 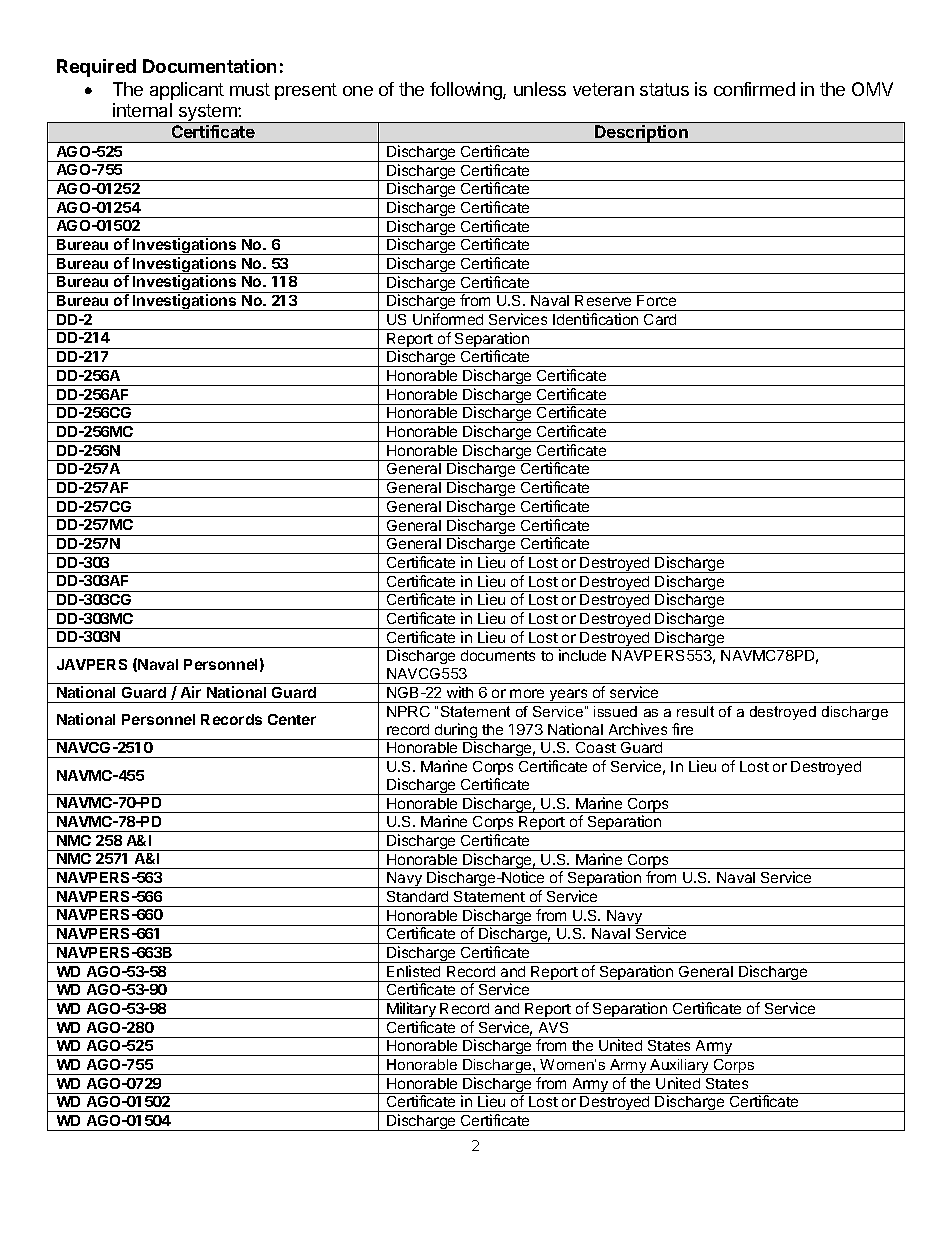 What do you see at coordinates (872, 89) in the page?
I see `OMV` at bounding box center [872, 89].
